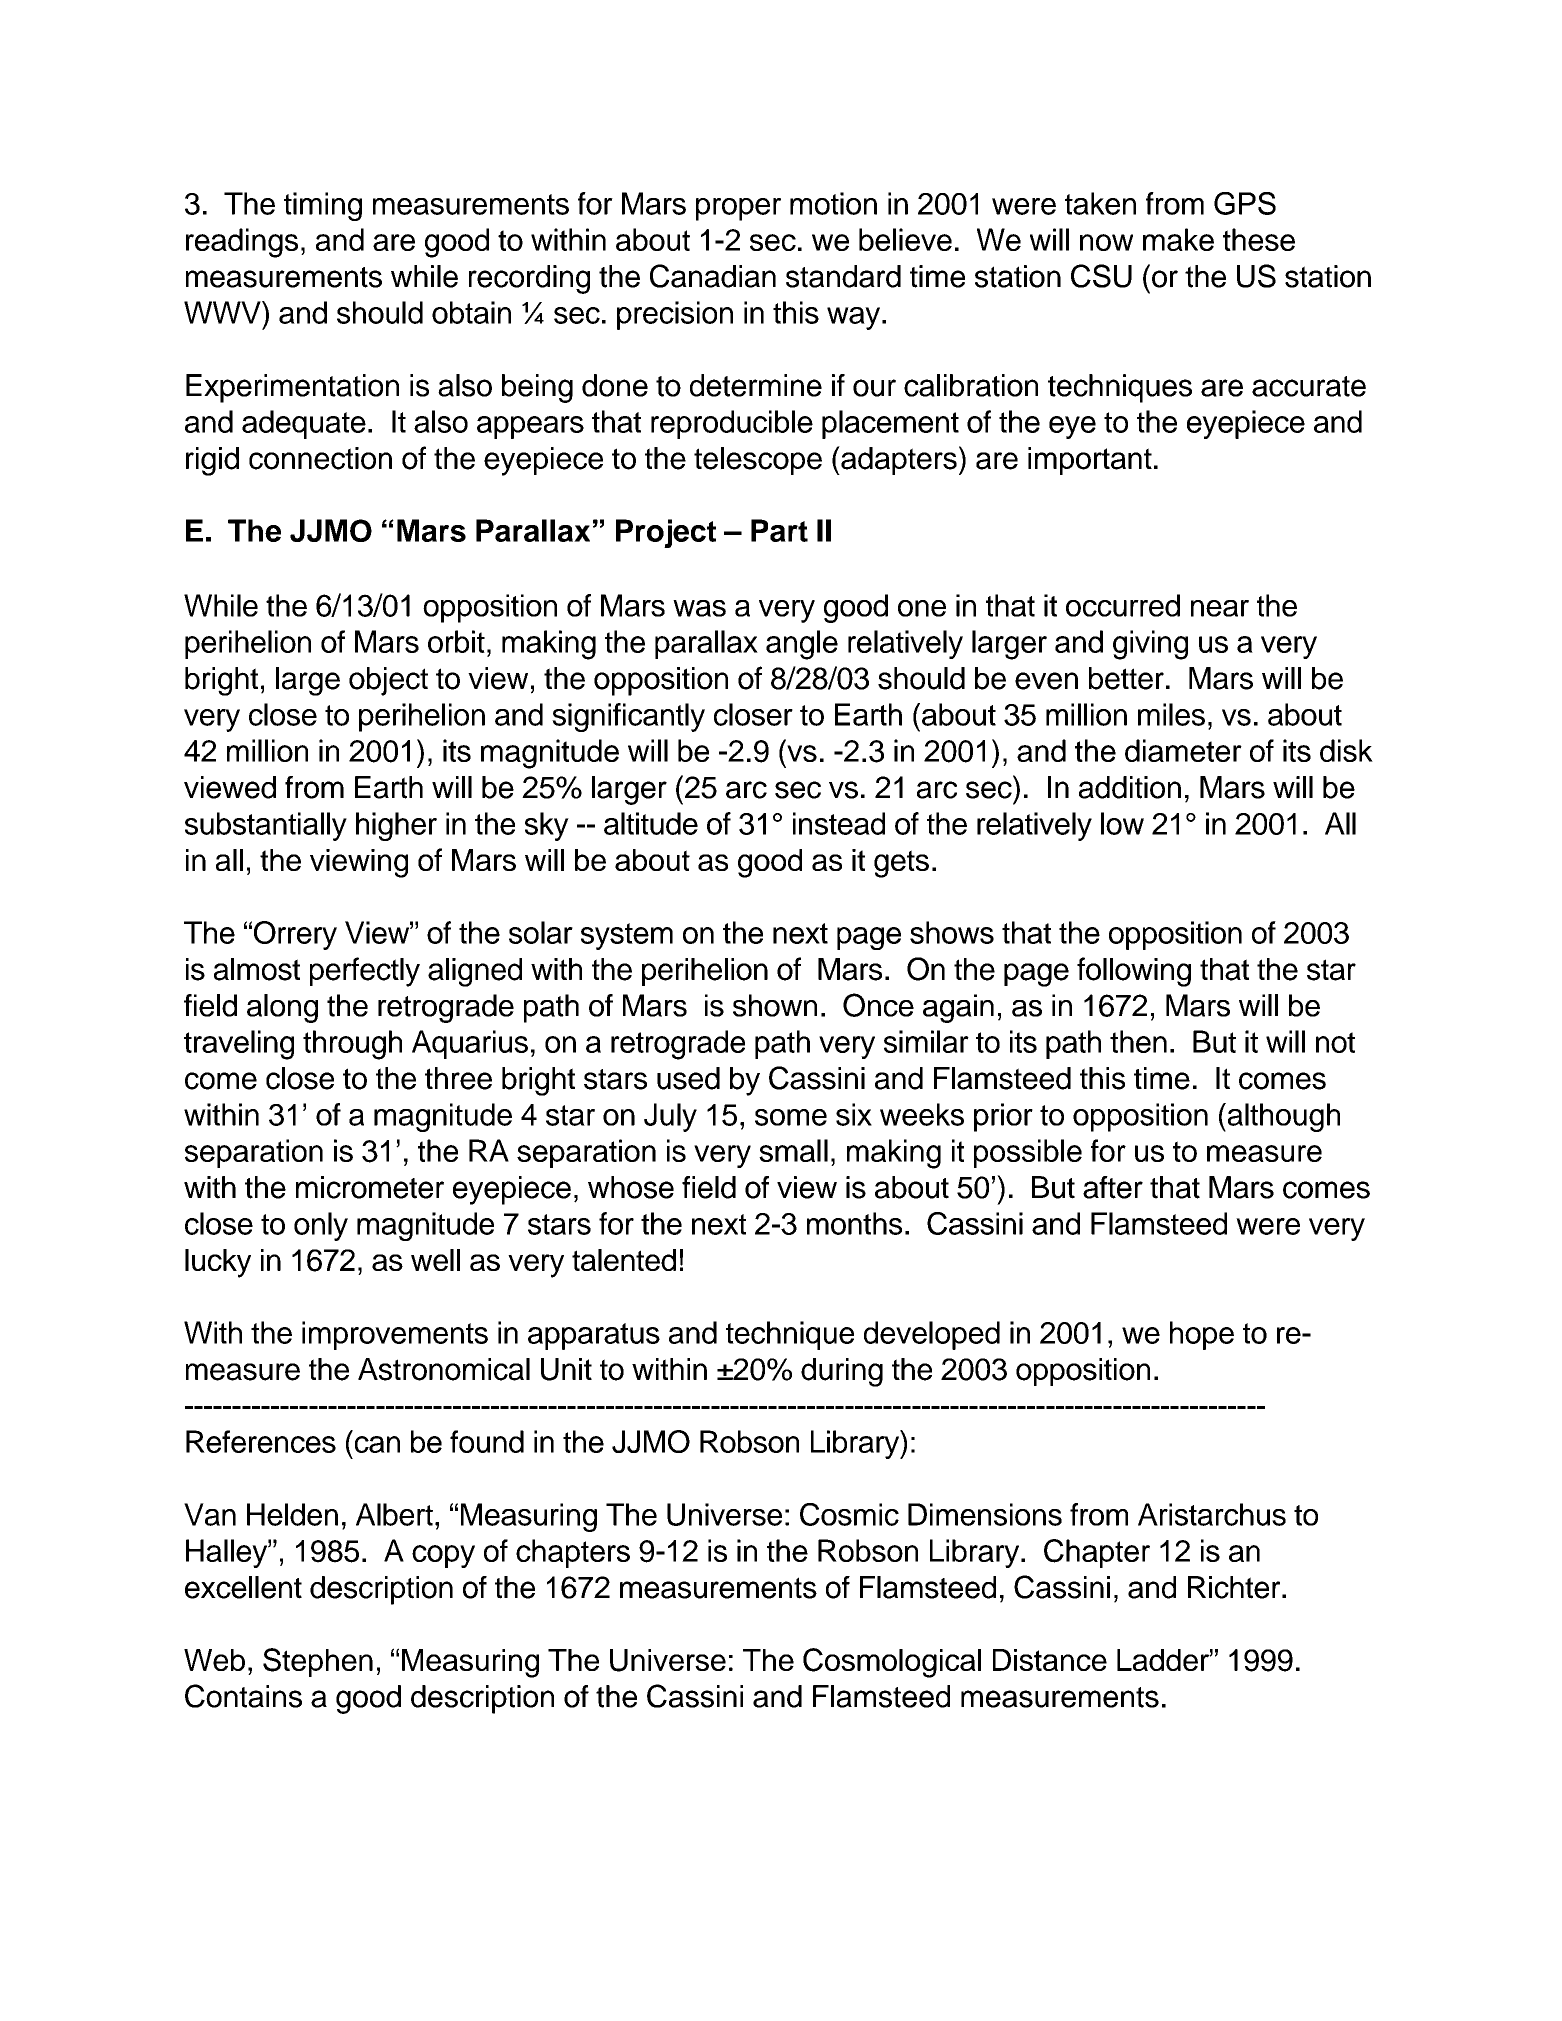 The image size is (1562, 2021). What do you see at coordinates (892, 1663) in the image?
I see `Cosmological` at bounding box center [892, 1663].
